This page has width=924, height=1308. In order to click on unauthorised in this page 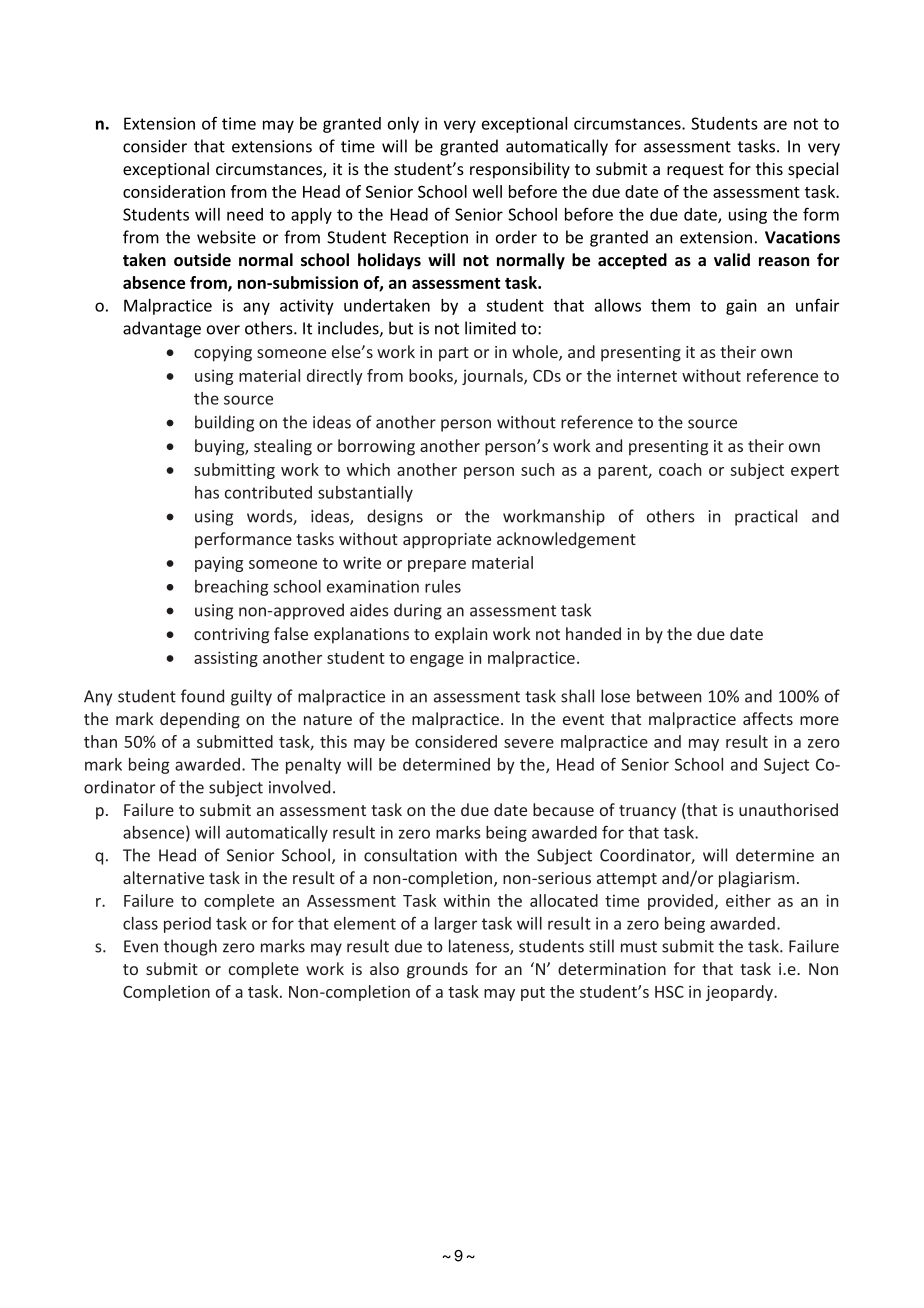, I will do `click(788, 809)`.
